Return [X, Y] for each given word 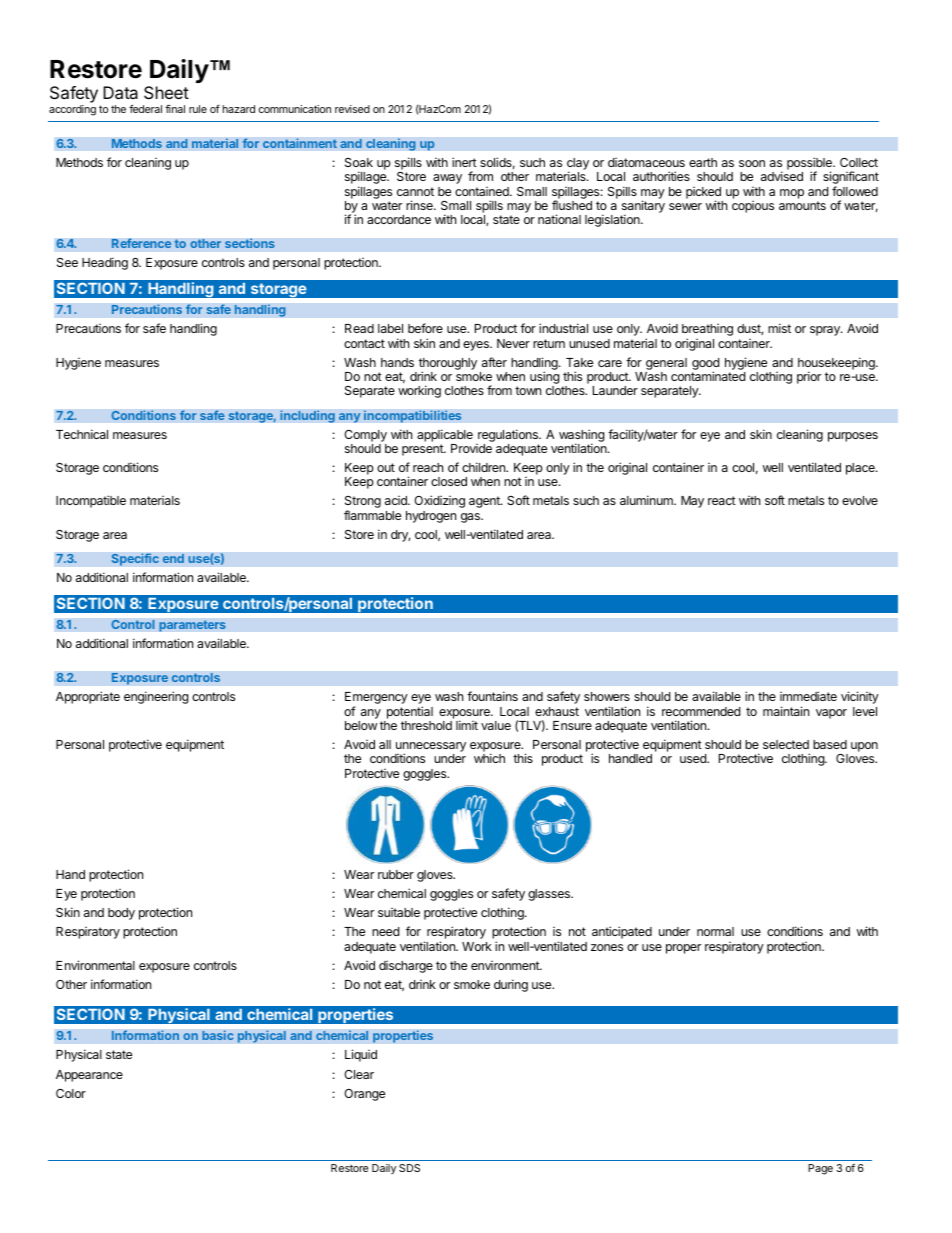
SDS [409, 1168]
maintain [786, 711]
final [175, 109]
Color [71, 1093]
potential [410, 712]
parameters [192, 626]
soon [752, 163]
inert [464, 162]
